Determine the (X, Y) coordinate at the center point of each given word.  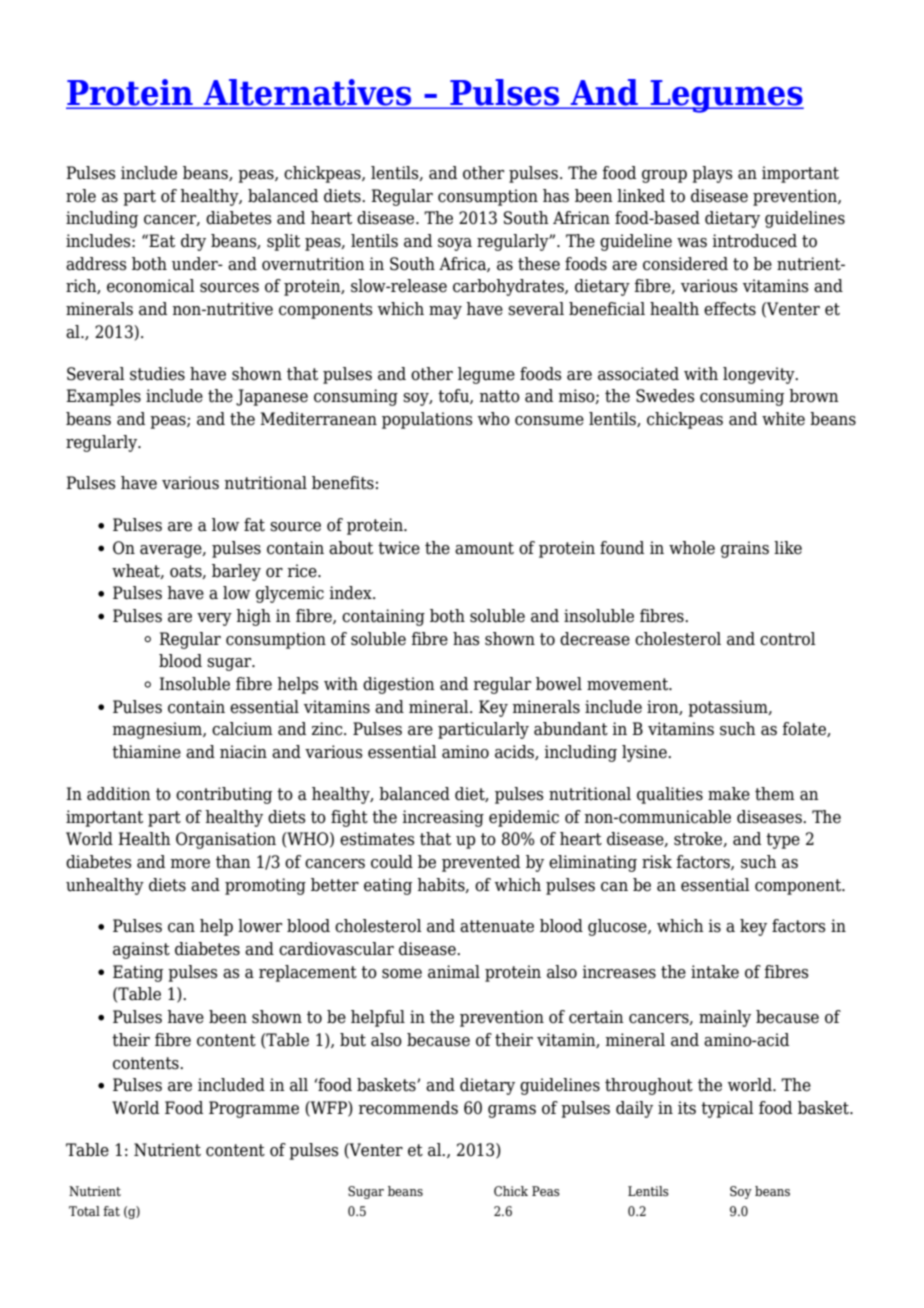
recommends (408, 1108)
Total (84, 1211)
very (214, 619)
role (81, 196)
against (141, 950)
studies (157, 374)
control (788, 639)
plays (712, 174)
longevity (760, 375)
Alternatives (308, 93)
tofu (454, 396)
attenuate (497, 926)
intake (715, 972)
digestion (399, 685)
